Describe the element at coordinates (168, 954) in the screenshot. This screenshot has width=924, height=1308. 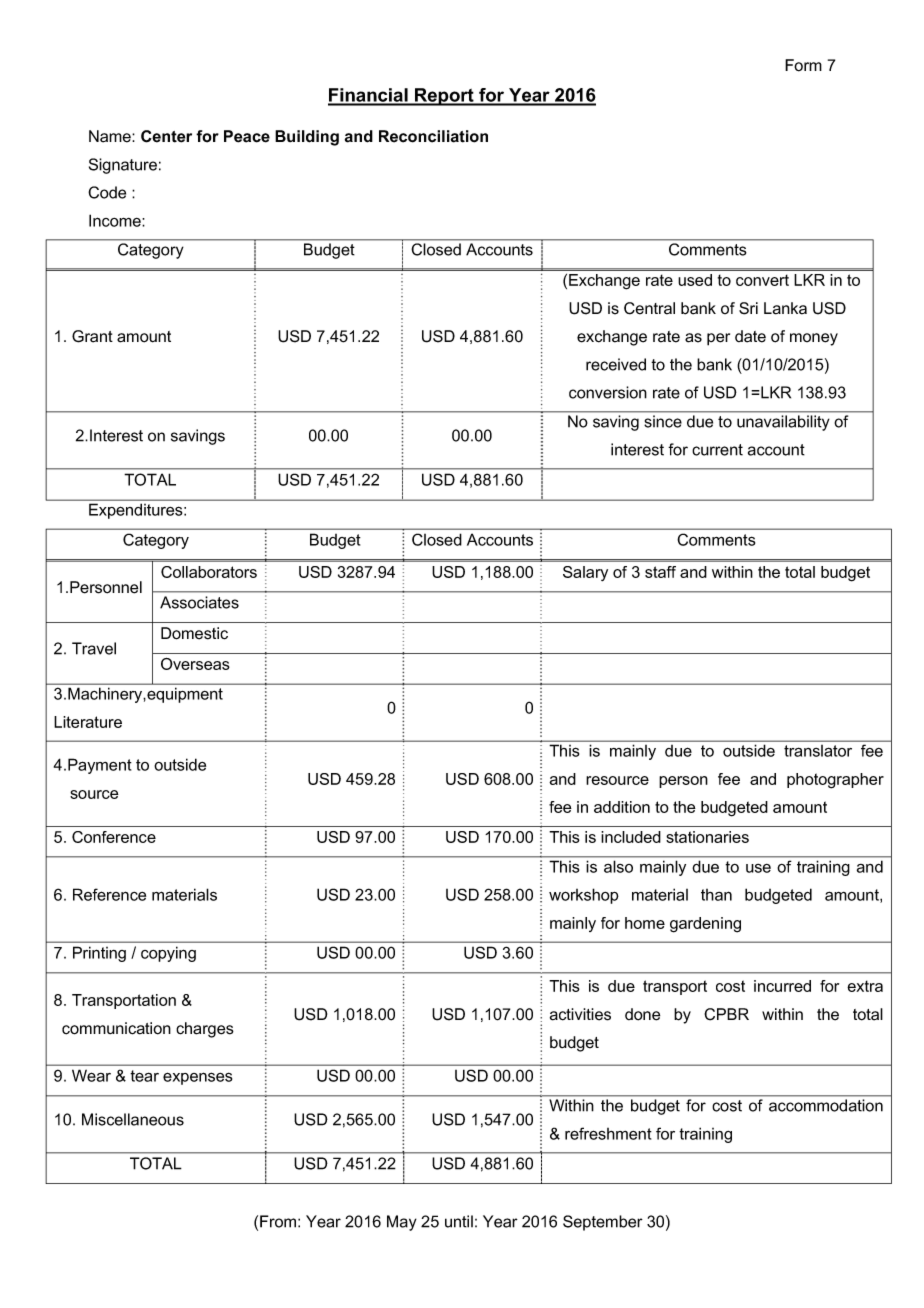
I see `copying` at that location.
